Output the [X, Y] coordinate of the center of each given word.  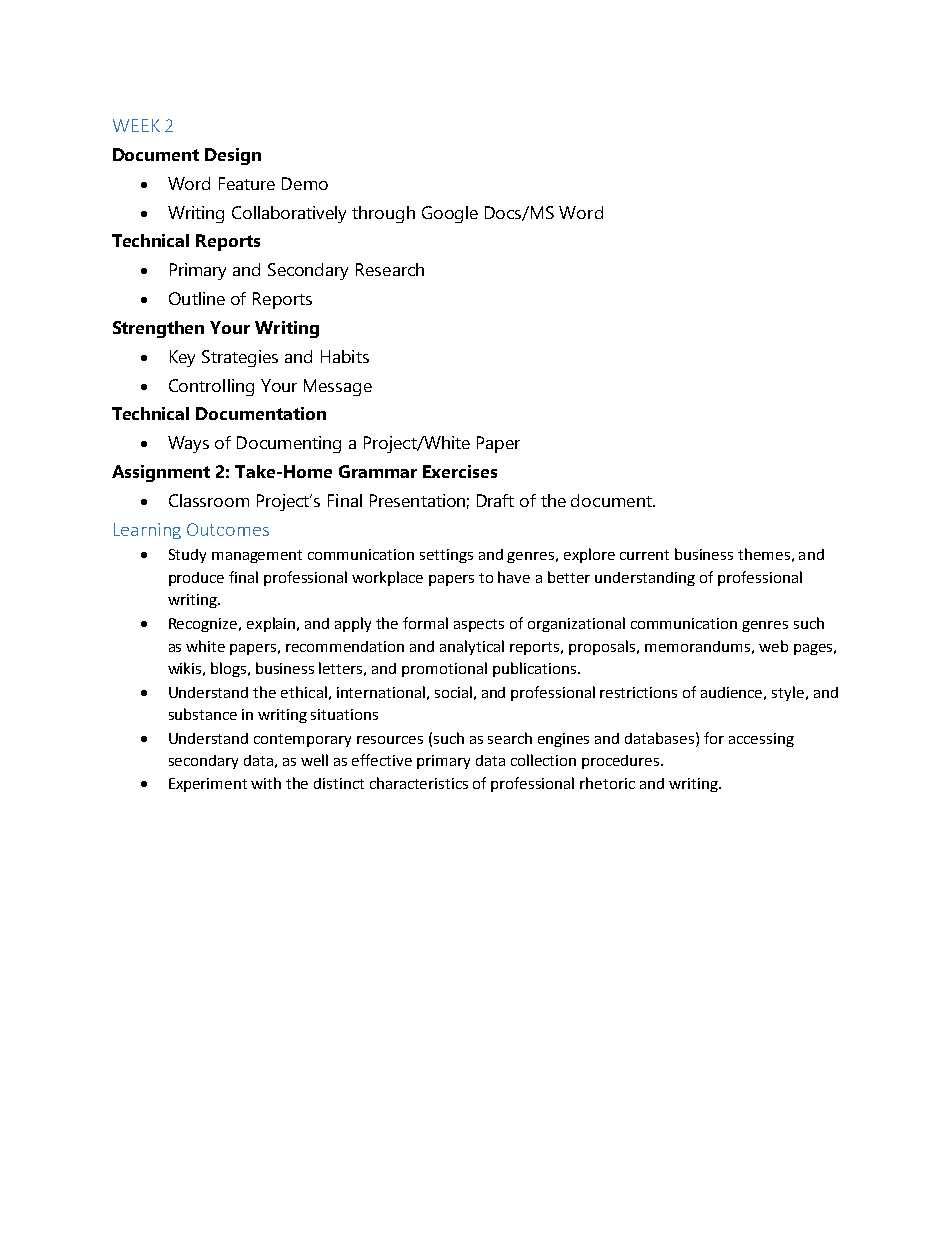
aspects [479, 625]
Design [233, 156]
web [773, 646]
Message [338, 387]
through [383, 214]
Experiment [208, 785]
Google [450, 214]
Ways [188, 444]
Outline [197, 298]
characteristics [419, 783]
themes [764, 554]
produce [196, 579]
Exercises [460, 471]
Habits [345, 356]
